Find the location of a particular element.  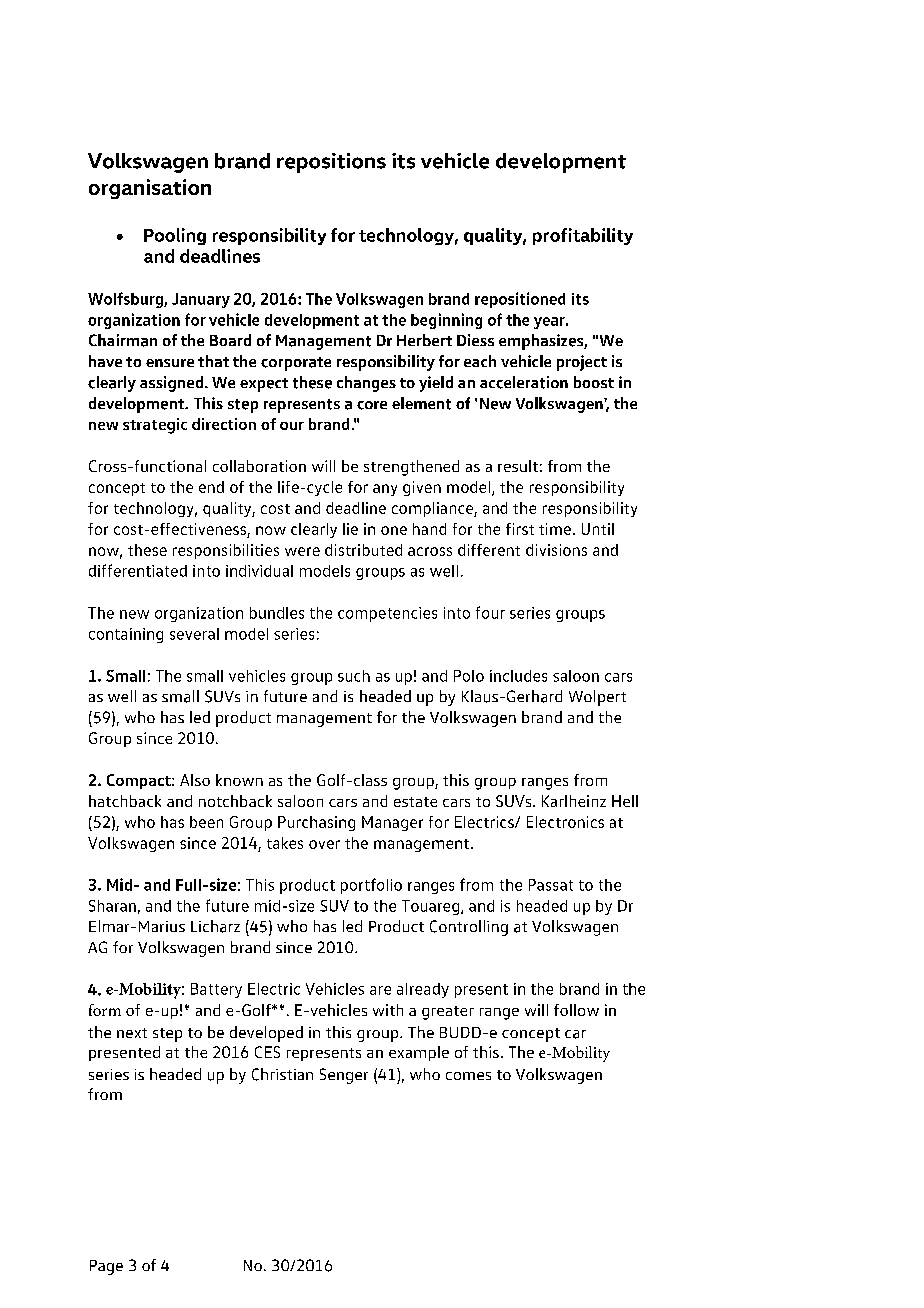

organisation is located at coordinates (150, 189).
